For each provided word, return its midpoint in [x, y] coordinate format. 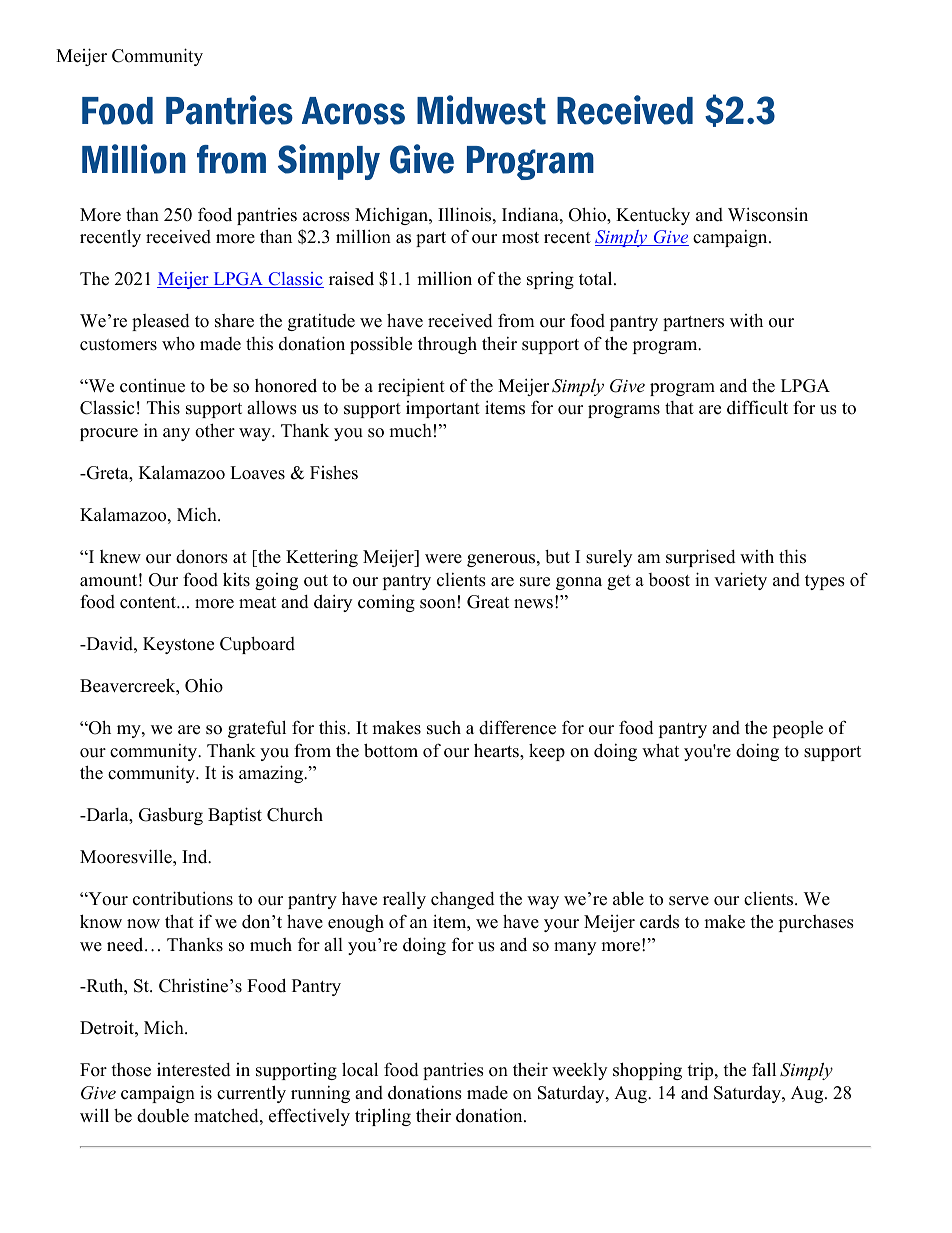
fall [764, 1069]
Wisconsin [768, 214]
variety [740, 581]
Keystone [178, 645]
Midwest [481, 110]
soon [438, 604]
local [360, 1069]
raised [351, 279]
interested [194, 1070]
